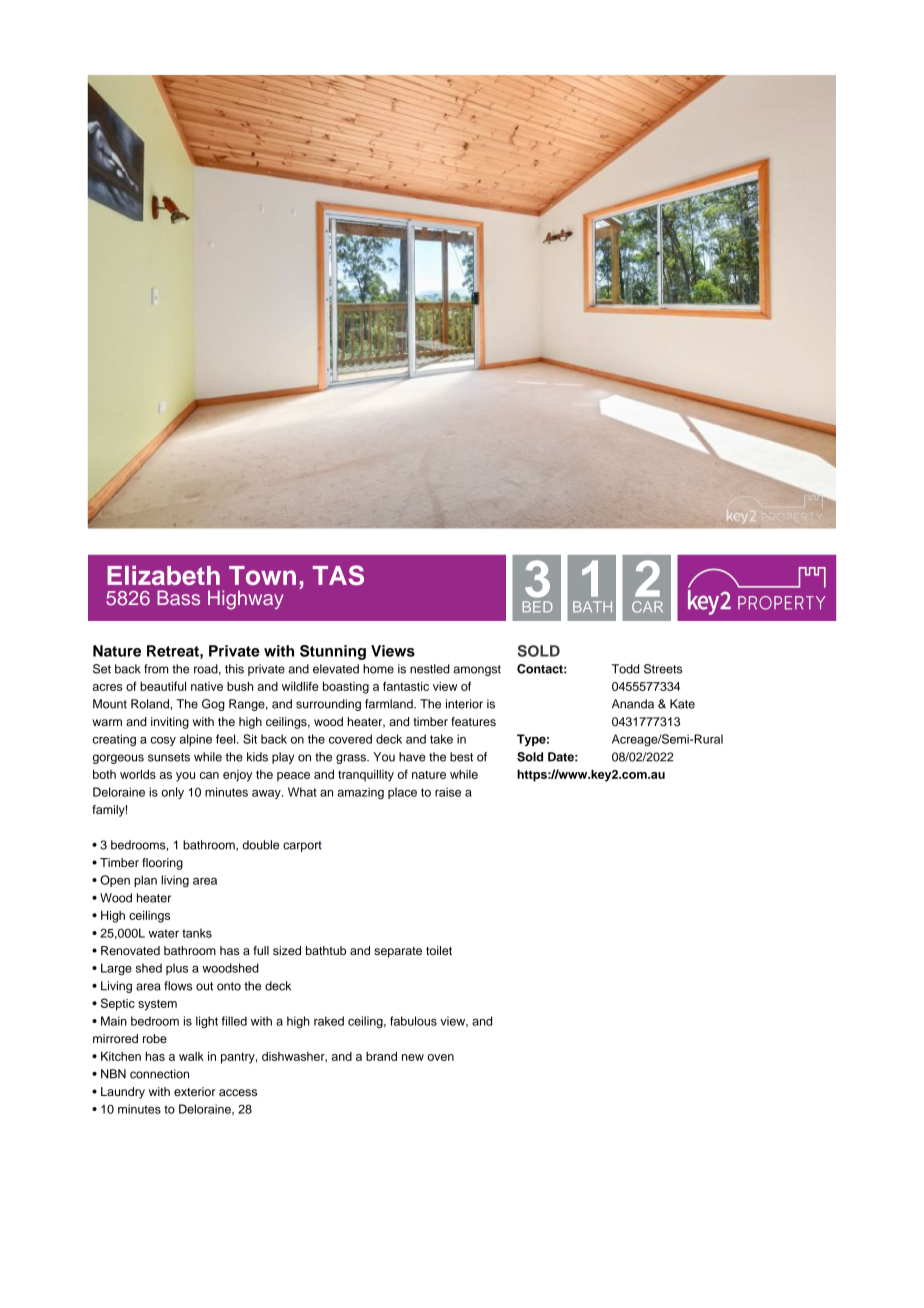 The height and width of the screenshot is (1308, 924). Describe the element at coordinates (159, 1074) in the screenshot. I see `connection` at that location.
